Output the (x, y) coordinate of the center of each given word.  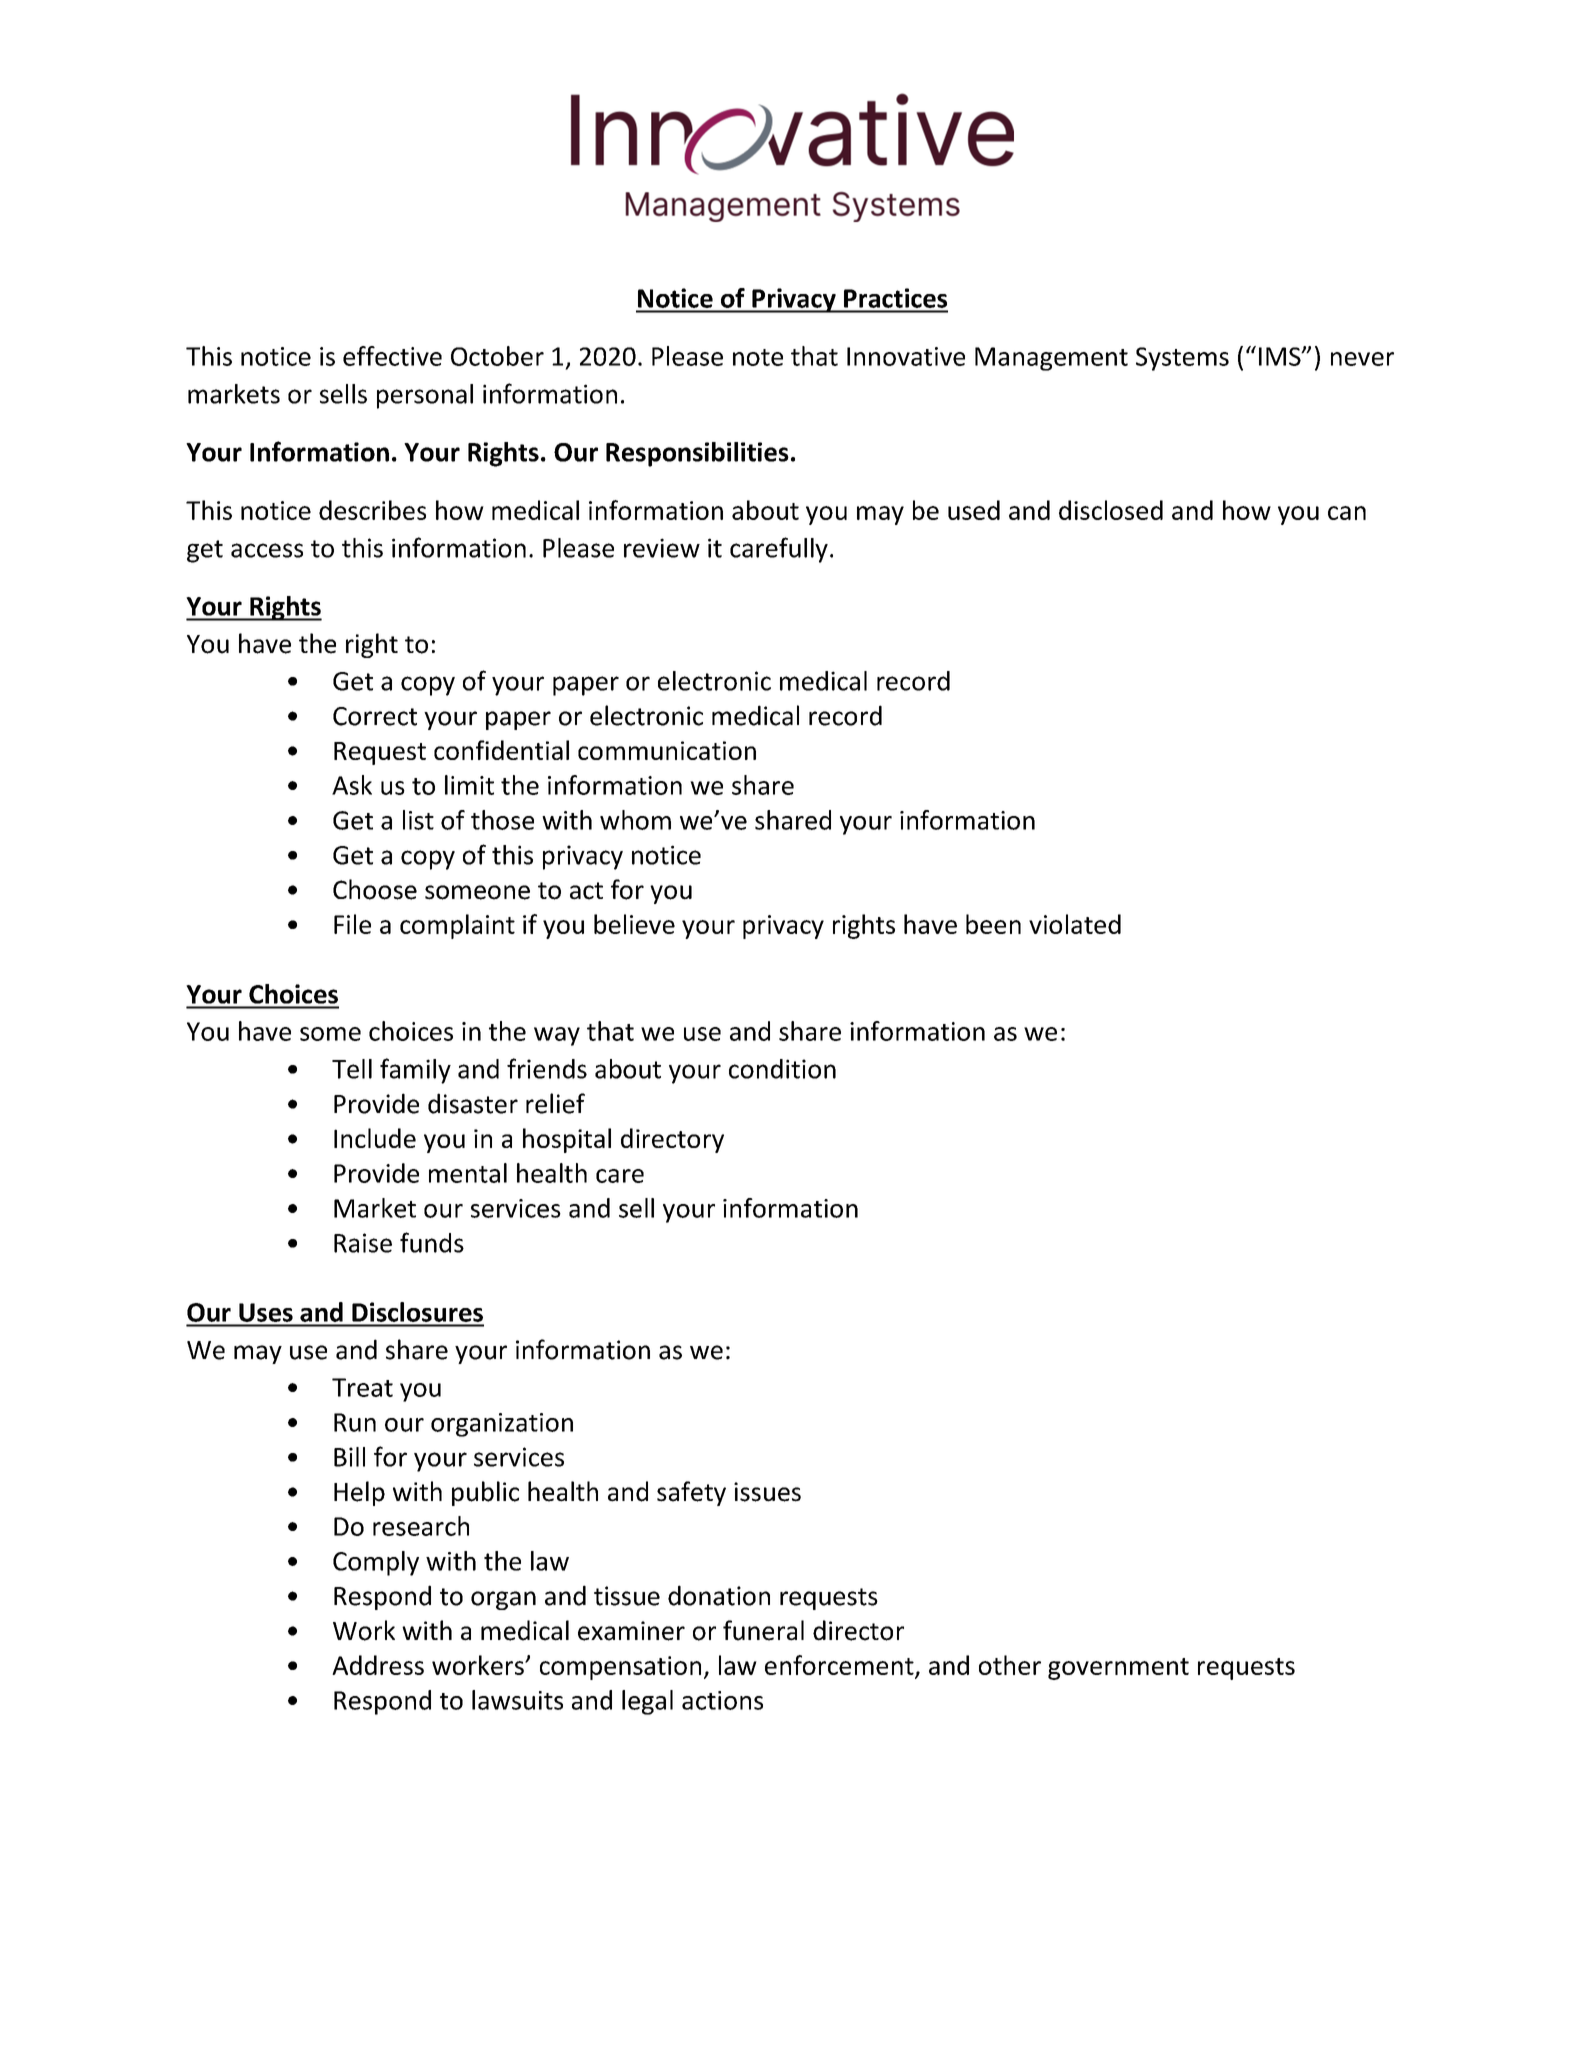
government (1118, 1669)
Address (378, 1665)
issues (767, 1492)
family (415, 1071)
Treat (362, 1387)
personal (425, 396)
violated (1075, 924)
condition (782, 1069)
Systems (1182, 359)
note (758, 357)
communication (667, 750)
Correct (375, 716)
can (1347, 513)
